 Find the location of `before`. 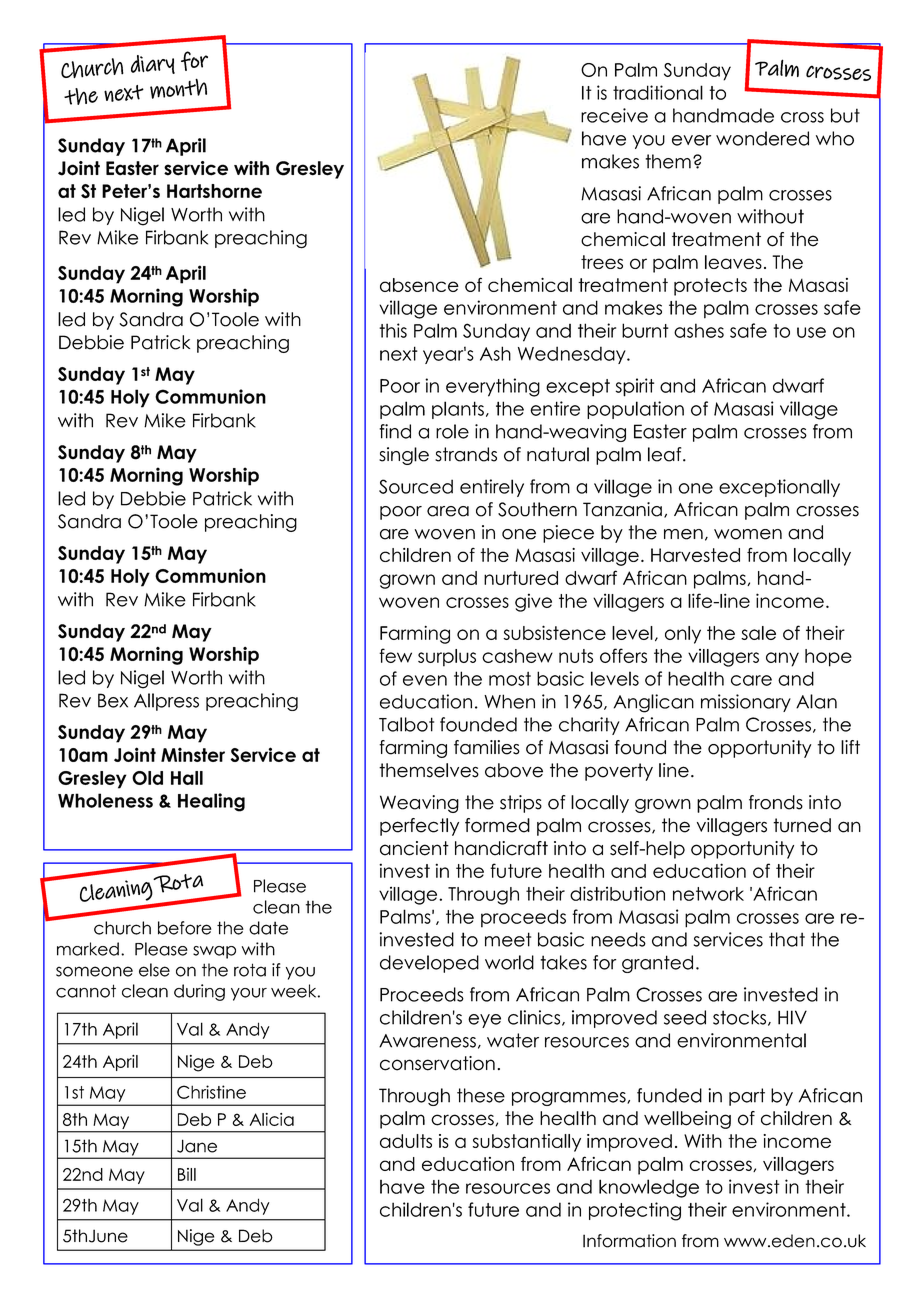

before is located at coordinates (185, 928).
